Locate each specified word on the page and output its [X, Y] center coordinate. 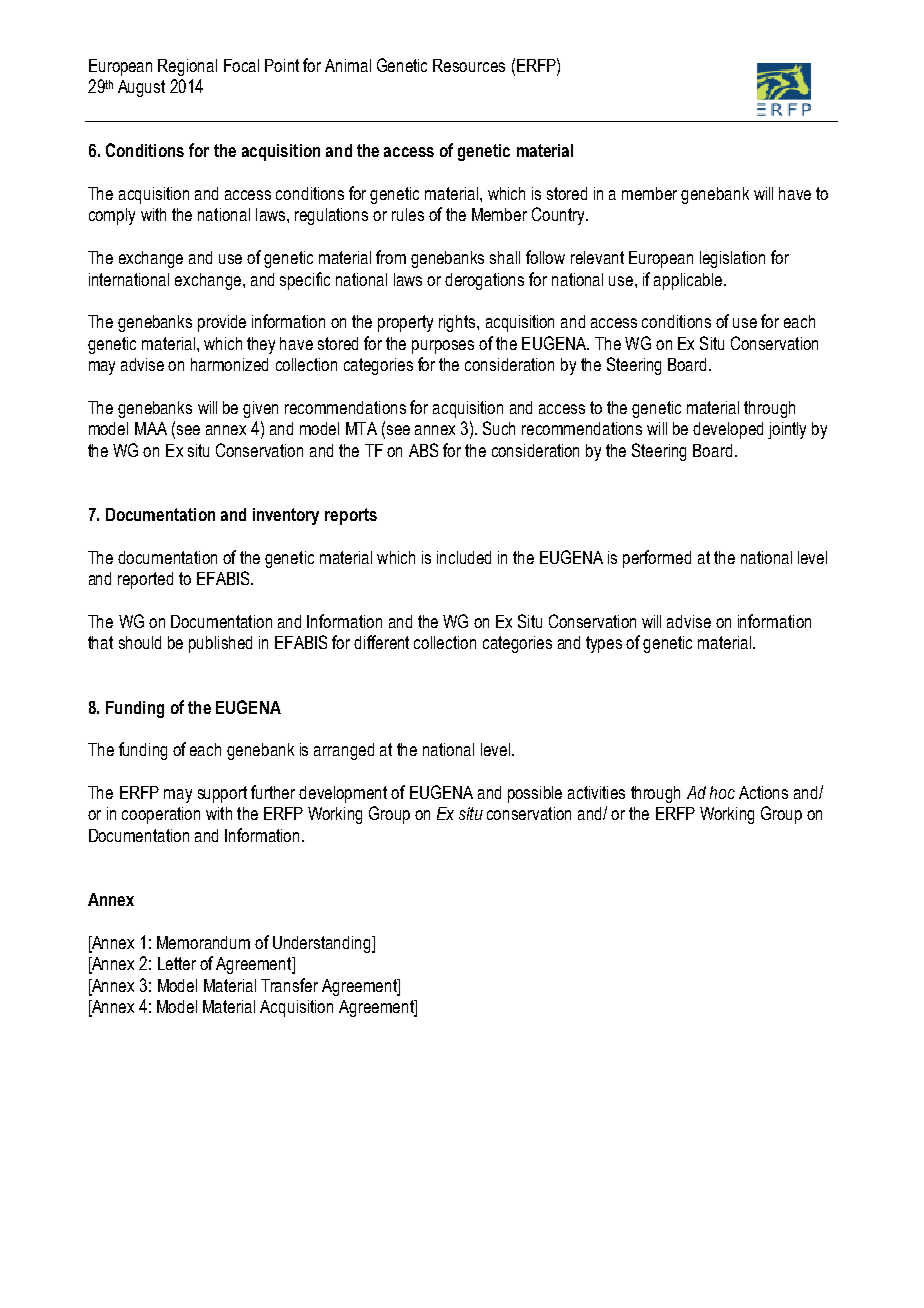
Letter [177, 963]
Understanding [323, 944]
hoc [722, 792]
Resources [469, 65]
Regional [187, 67]
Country [559, 216]
